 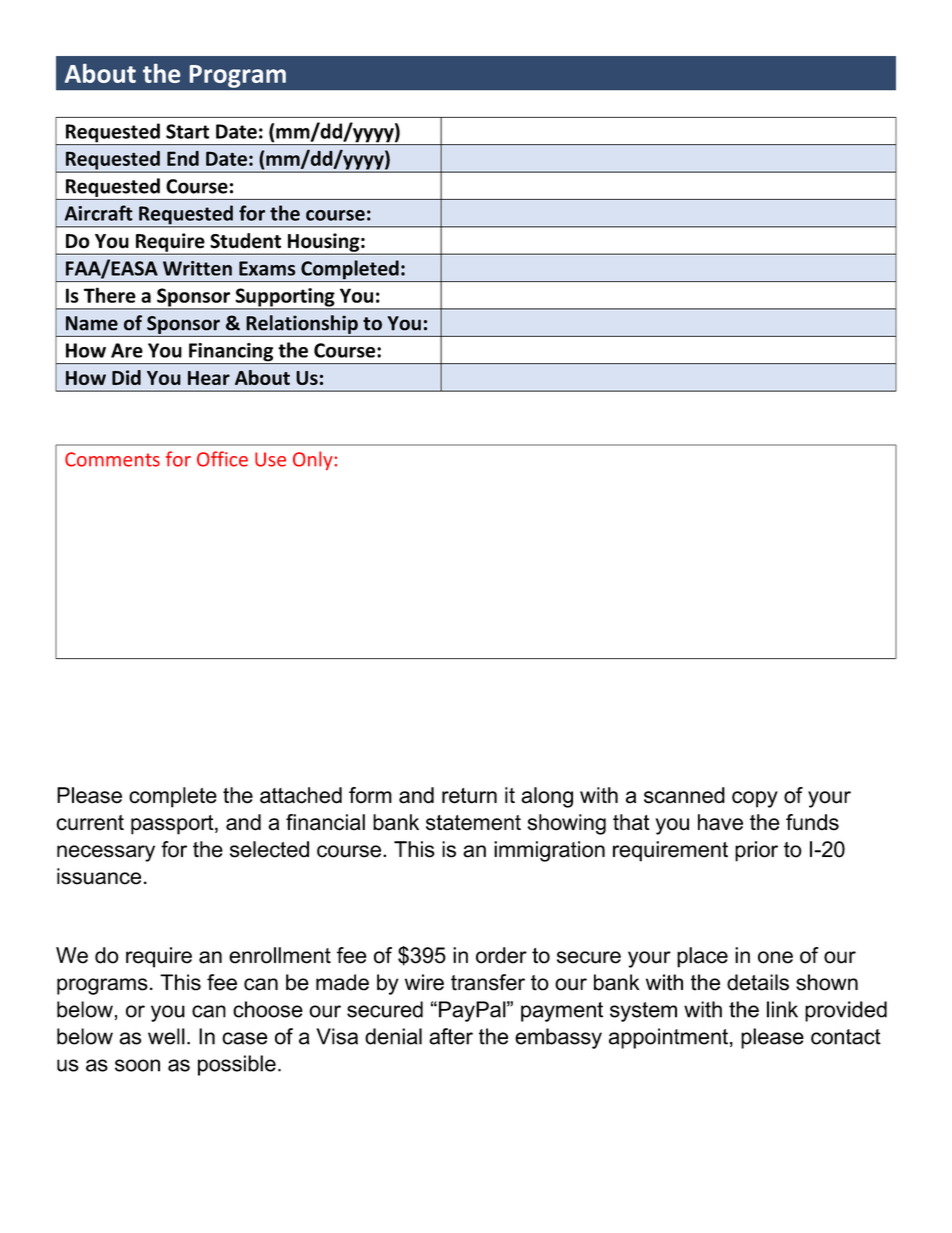 I want to click on Only, so click(x=313, y=460).
